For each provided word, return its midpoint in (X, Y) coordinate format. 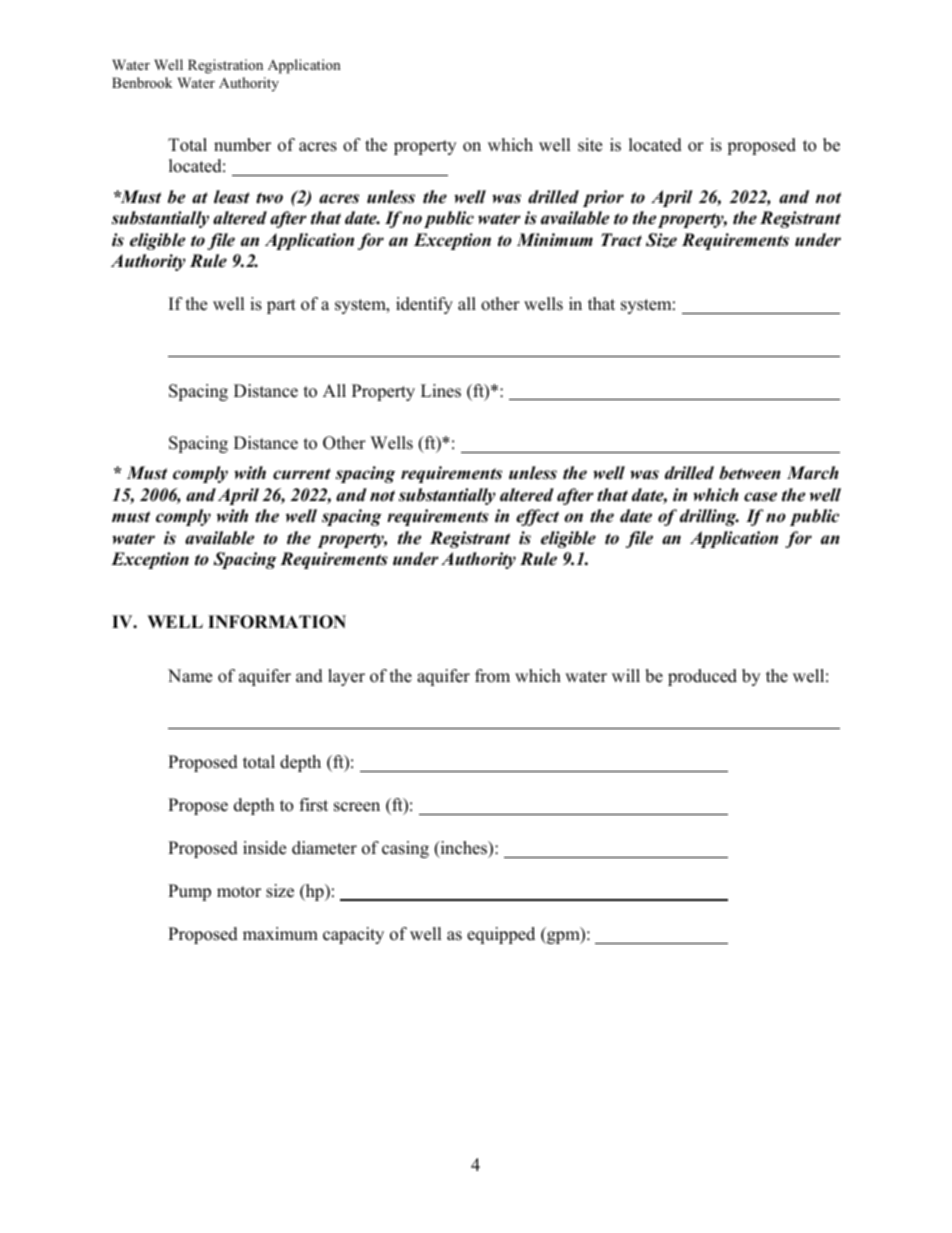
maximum (280, 934)
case (760, 497)
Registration (225, 66)
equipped (501, 935)
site (590, 145)
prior (603, 198)
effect (537, 517)
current (302, 474)
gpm (563, 937)
